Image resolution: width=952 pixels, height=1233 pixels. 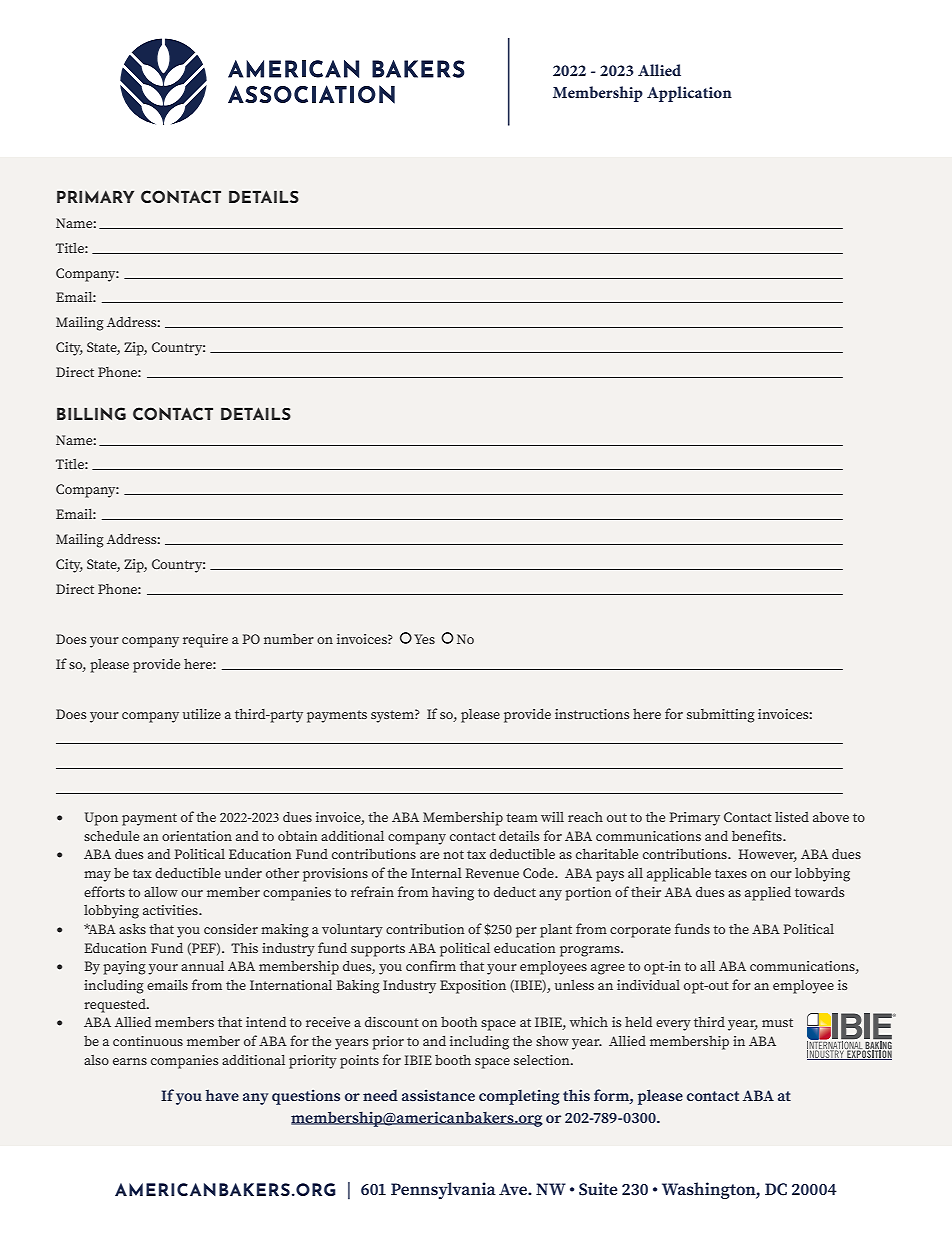 I want to click on Application, so click(x=689, y=94).
